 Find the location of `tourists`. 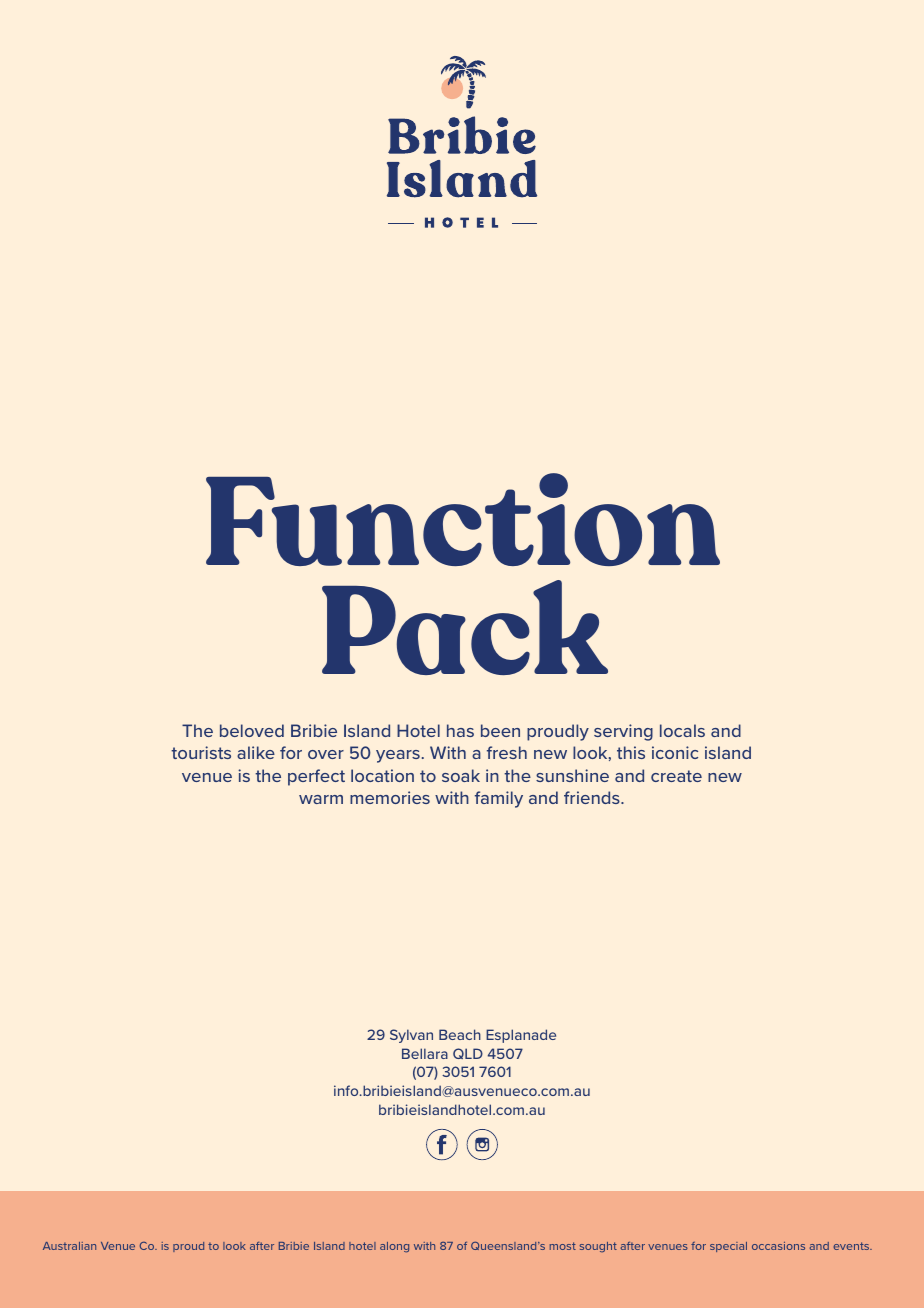

tourists is located at coordinates (201, 752).
